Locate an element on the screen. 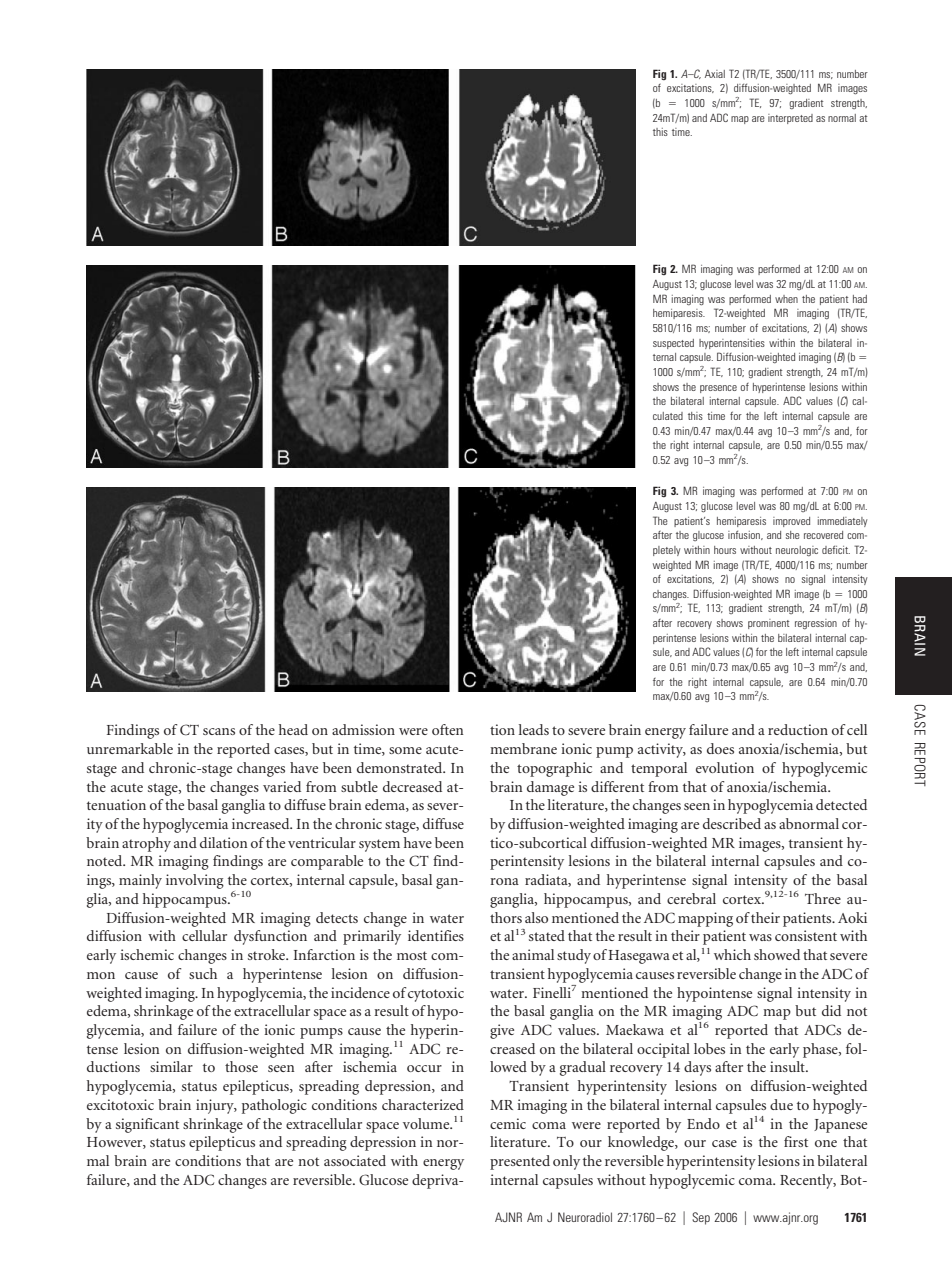  presented is located at coordinates (520, 1162).
